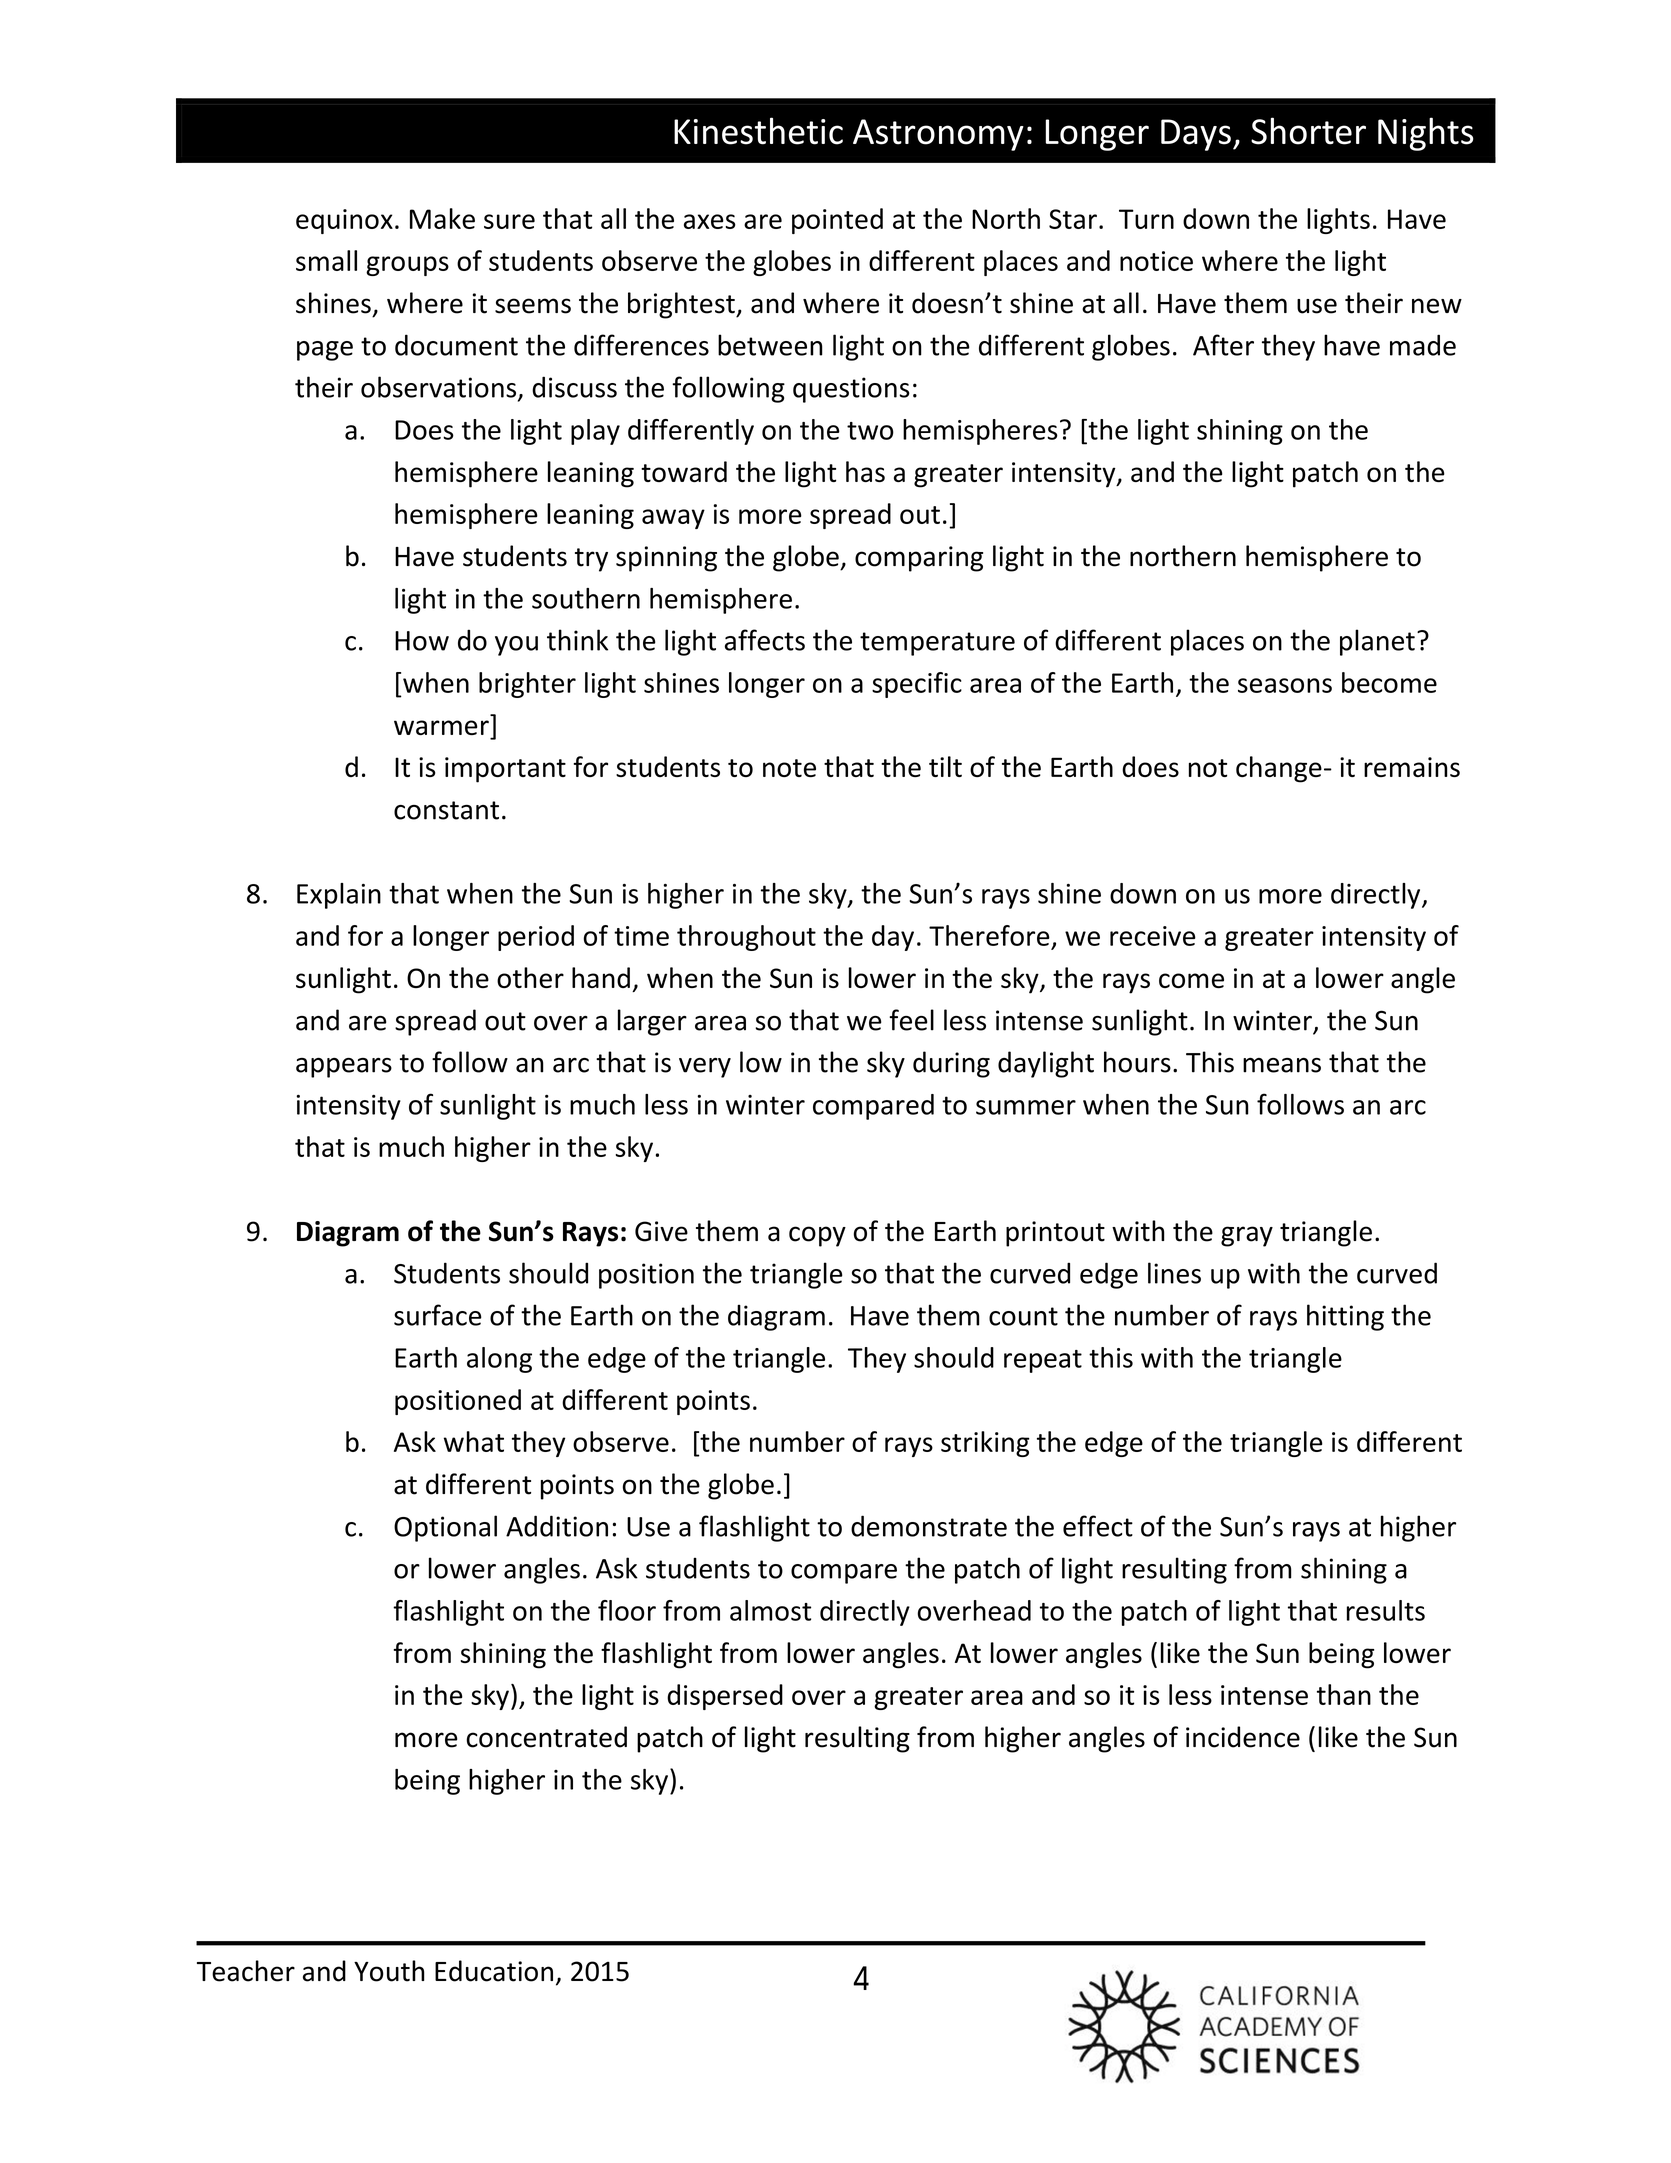  Describe the element at coordinates (344, 221) in the screenshot. I see `equinox` at that location.
